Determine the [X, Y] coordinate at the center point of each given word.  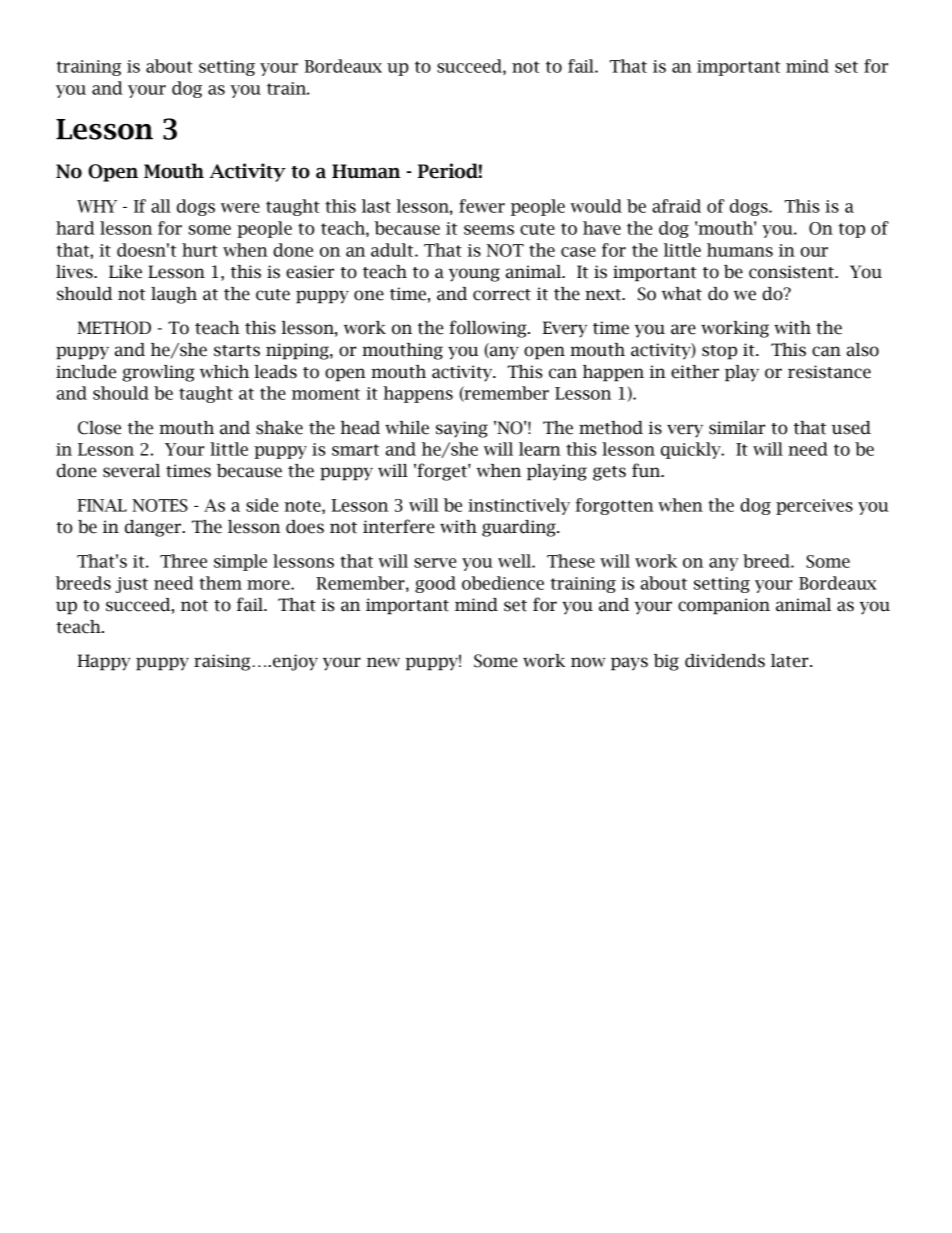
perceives [814, 507]
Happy [104, 662]
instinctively [519, 506]
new [383, 662]
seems [489, 230]
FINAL [102, 505]
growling [158, 373]
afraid [676, 206]
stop [719, 352]
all [161, 206]
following [489, 329]
